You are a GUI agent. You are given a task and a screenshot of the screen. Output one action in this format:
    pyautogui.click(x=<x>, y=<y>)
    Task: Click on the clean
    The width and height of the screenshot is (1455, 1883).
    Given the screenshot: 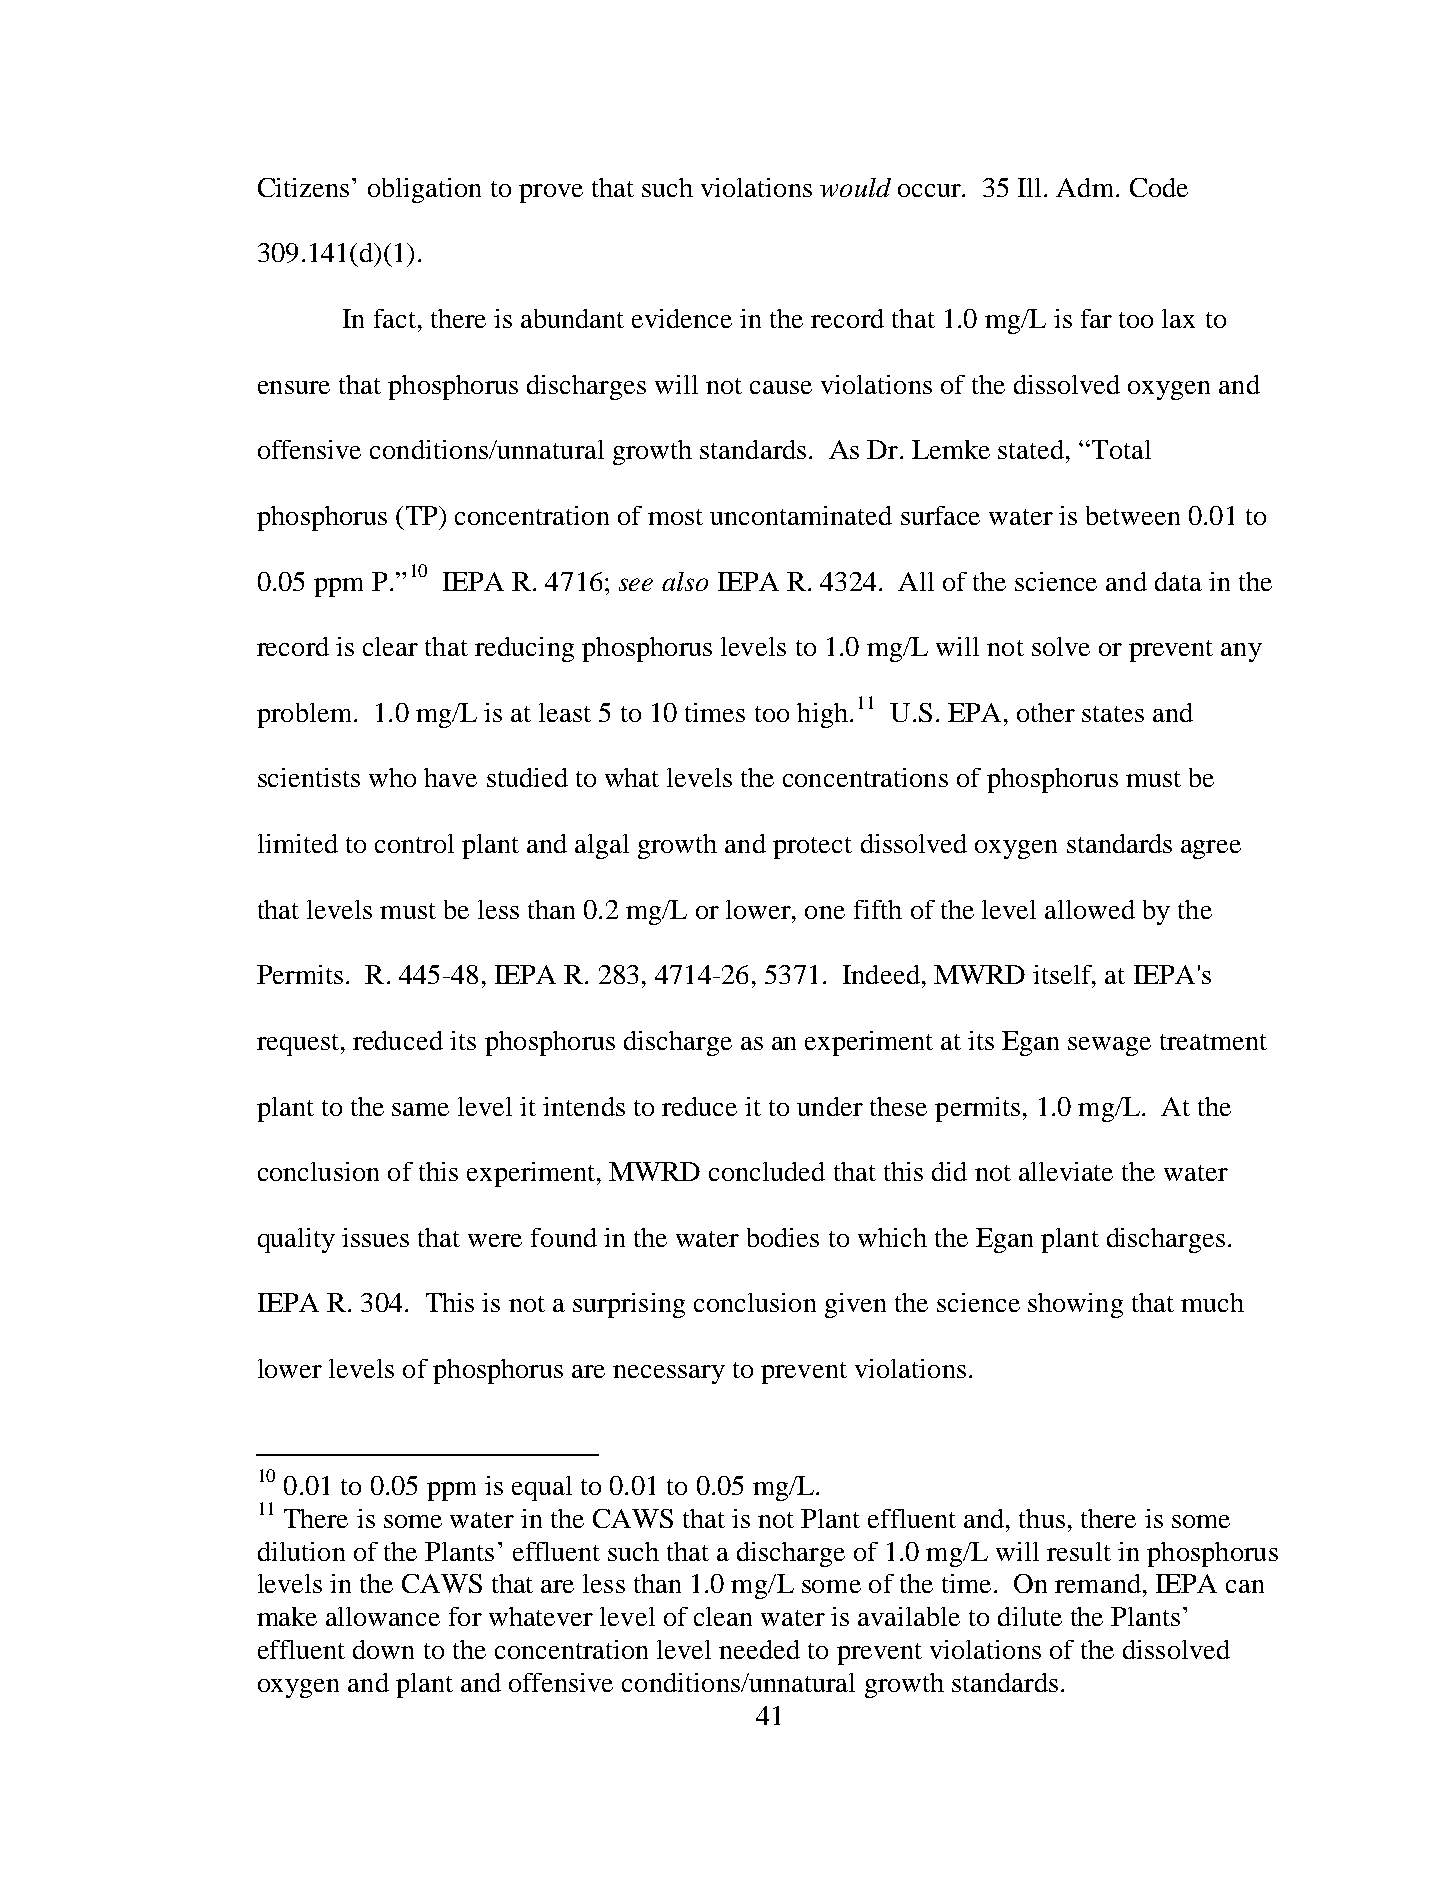 What is the action you would take?
    pyautogui.click(x=723, y=1616)
